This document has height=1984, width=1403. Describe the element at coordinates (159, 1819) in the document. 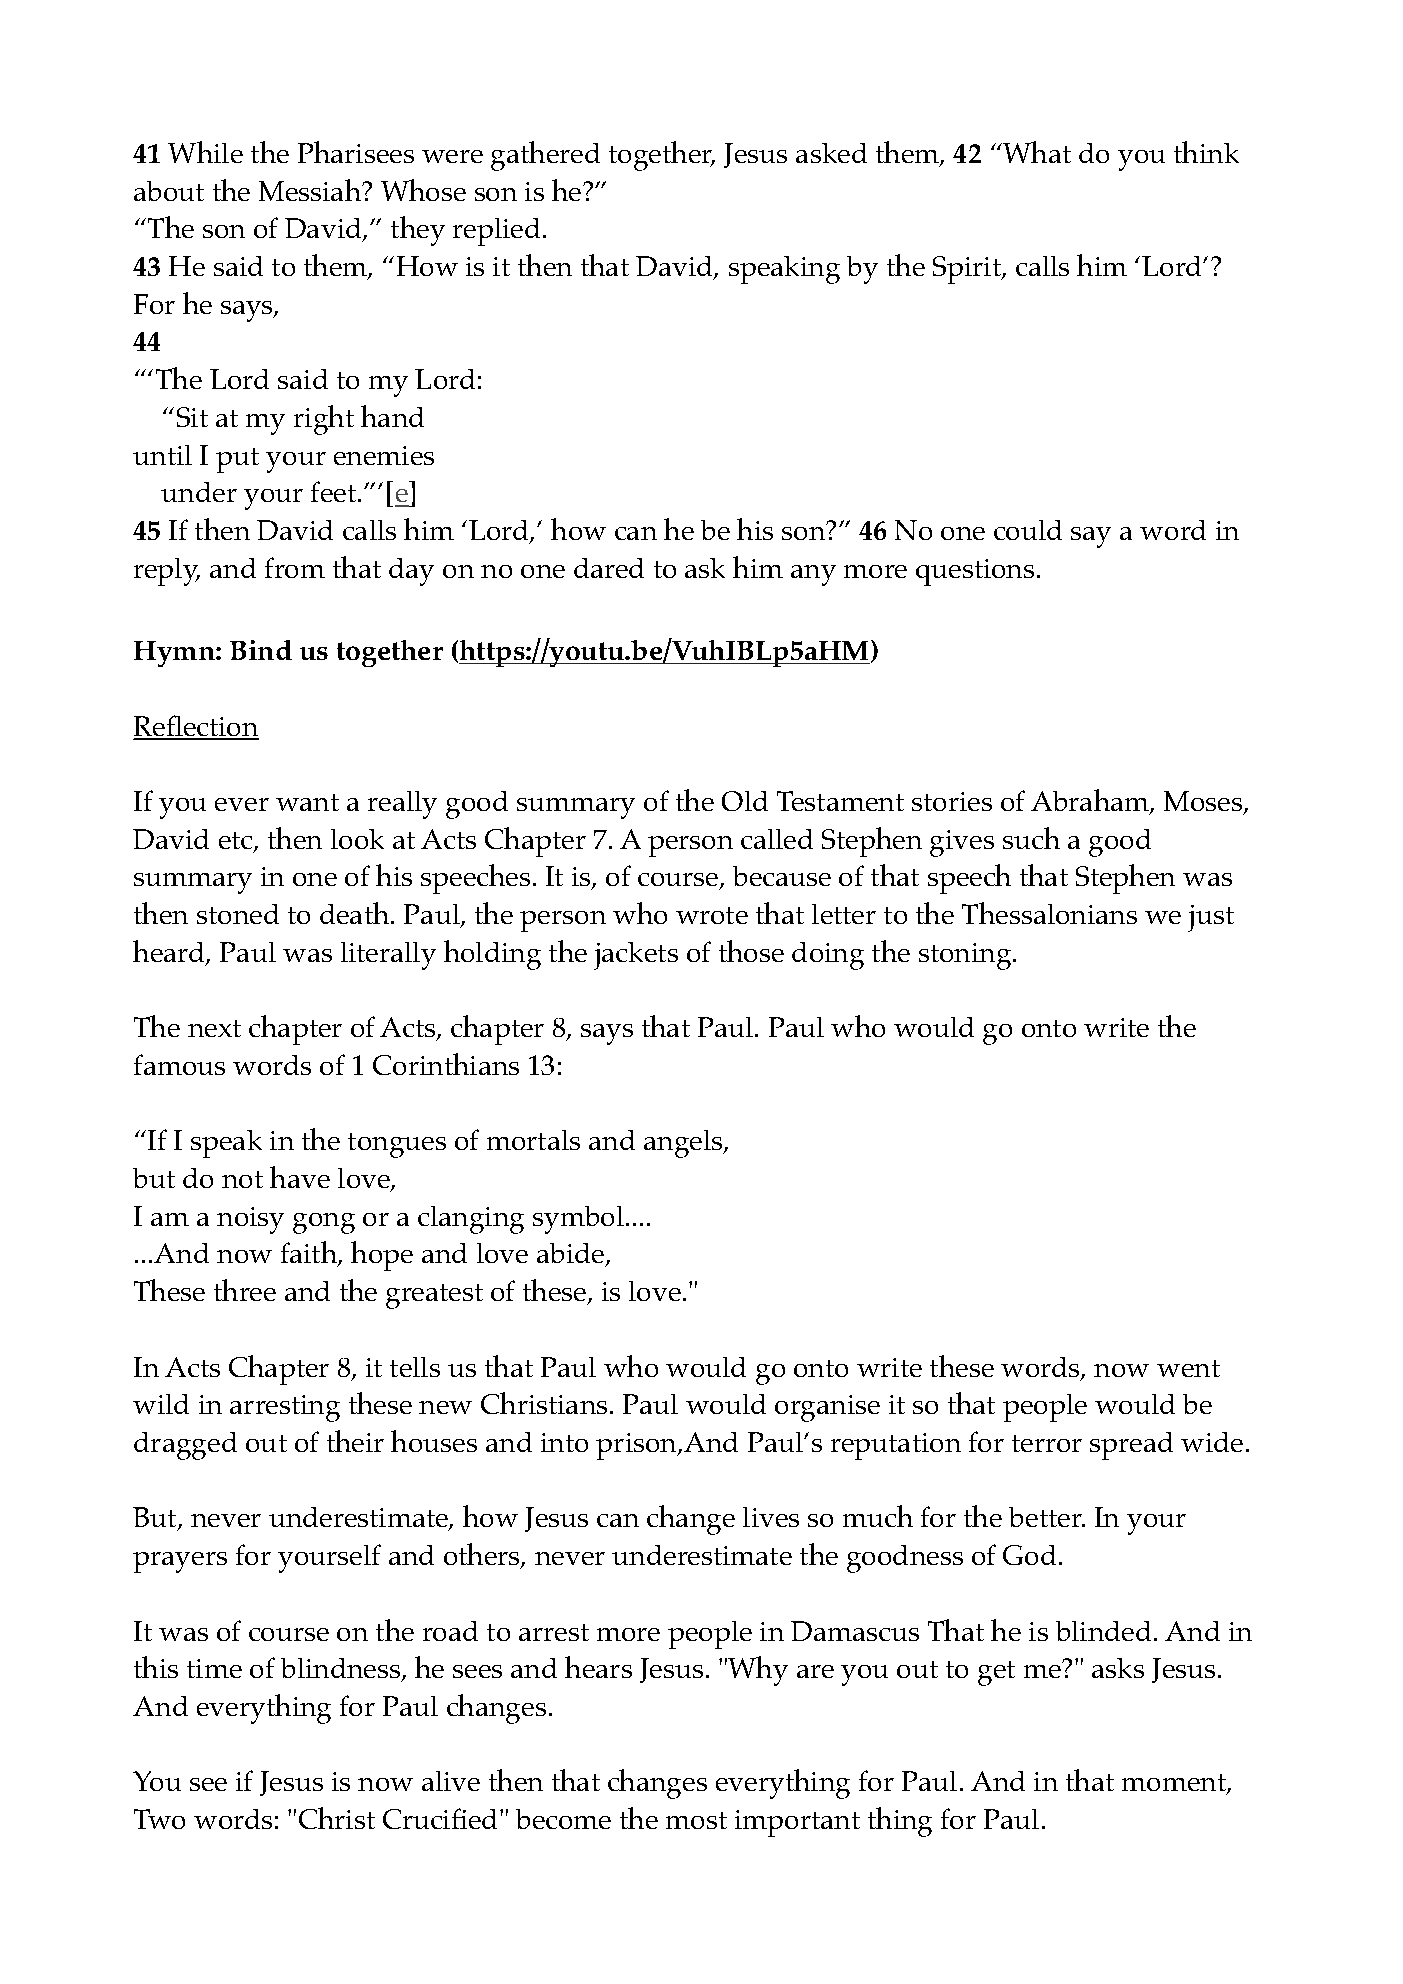

I see `Two` at that location.
